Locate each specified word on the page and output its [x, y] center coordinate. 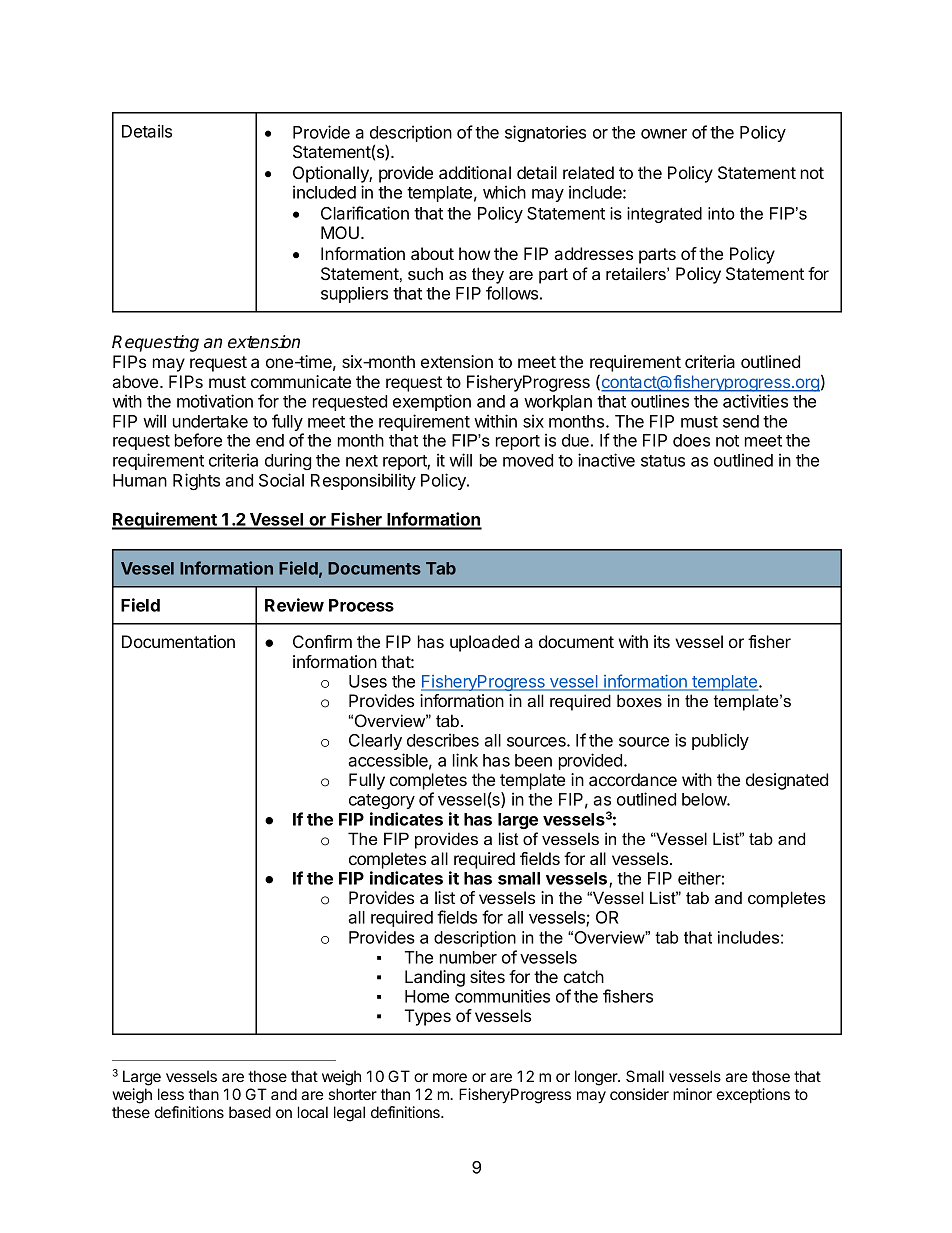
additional [475, 172]
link [465, 760]
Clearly [375, 742]
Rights [196, 481]
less [171, 1094]
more [450, 1077]
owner [664, 134]
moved [528, 460]
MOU [340, 232]
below [705, 799]
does [691, 440]
